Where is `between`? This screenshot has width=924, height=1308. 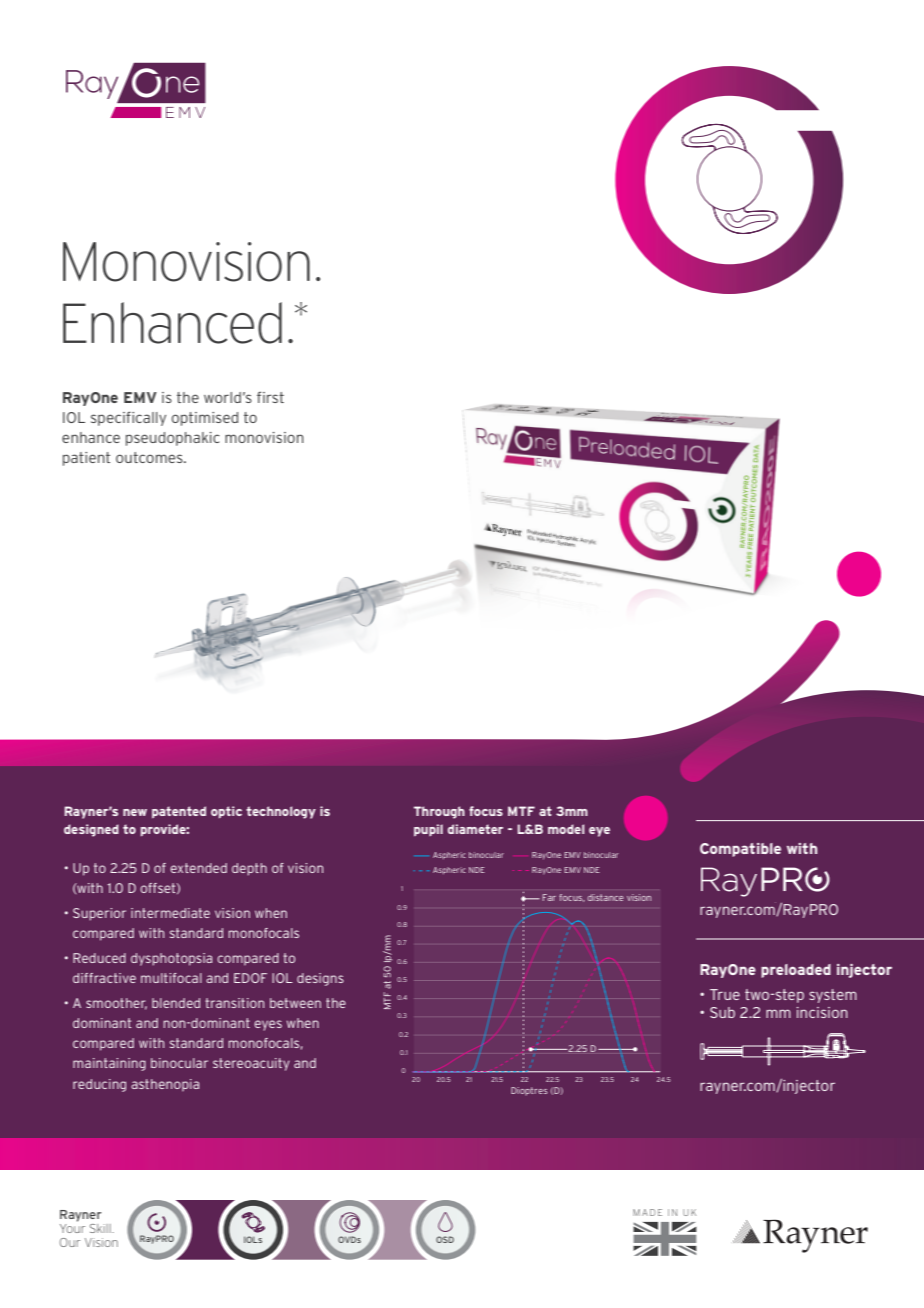
between is located at coordinates (295, 1003).
